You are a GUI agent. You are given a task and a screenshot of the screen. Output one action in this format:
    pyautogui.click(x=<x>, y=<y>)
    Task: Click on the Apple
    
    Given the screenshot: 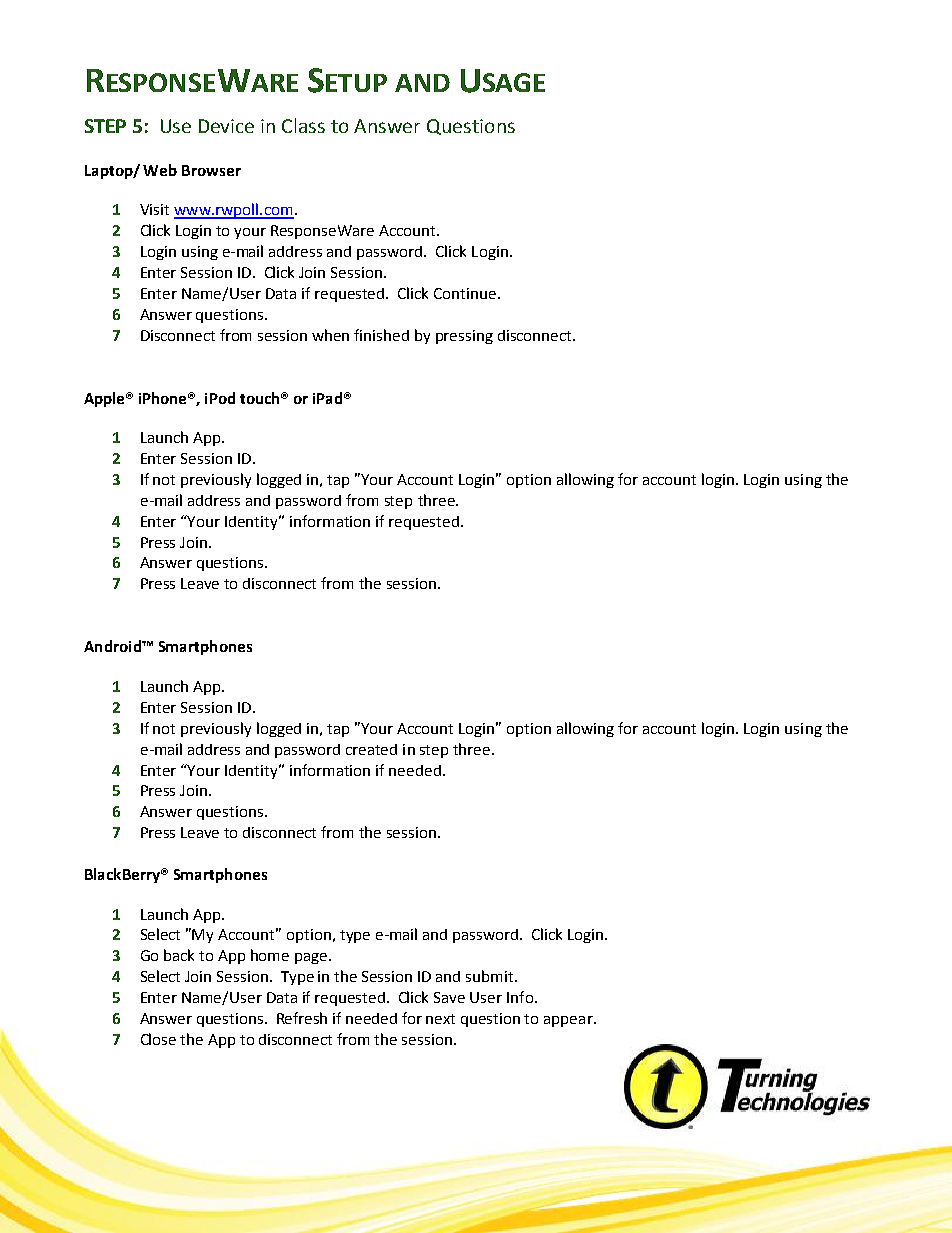 What is the action you would take?
    pyautogui.click(x=106, y=399)
